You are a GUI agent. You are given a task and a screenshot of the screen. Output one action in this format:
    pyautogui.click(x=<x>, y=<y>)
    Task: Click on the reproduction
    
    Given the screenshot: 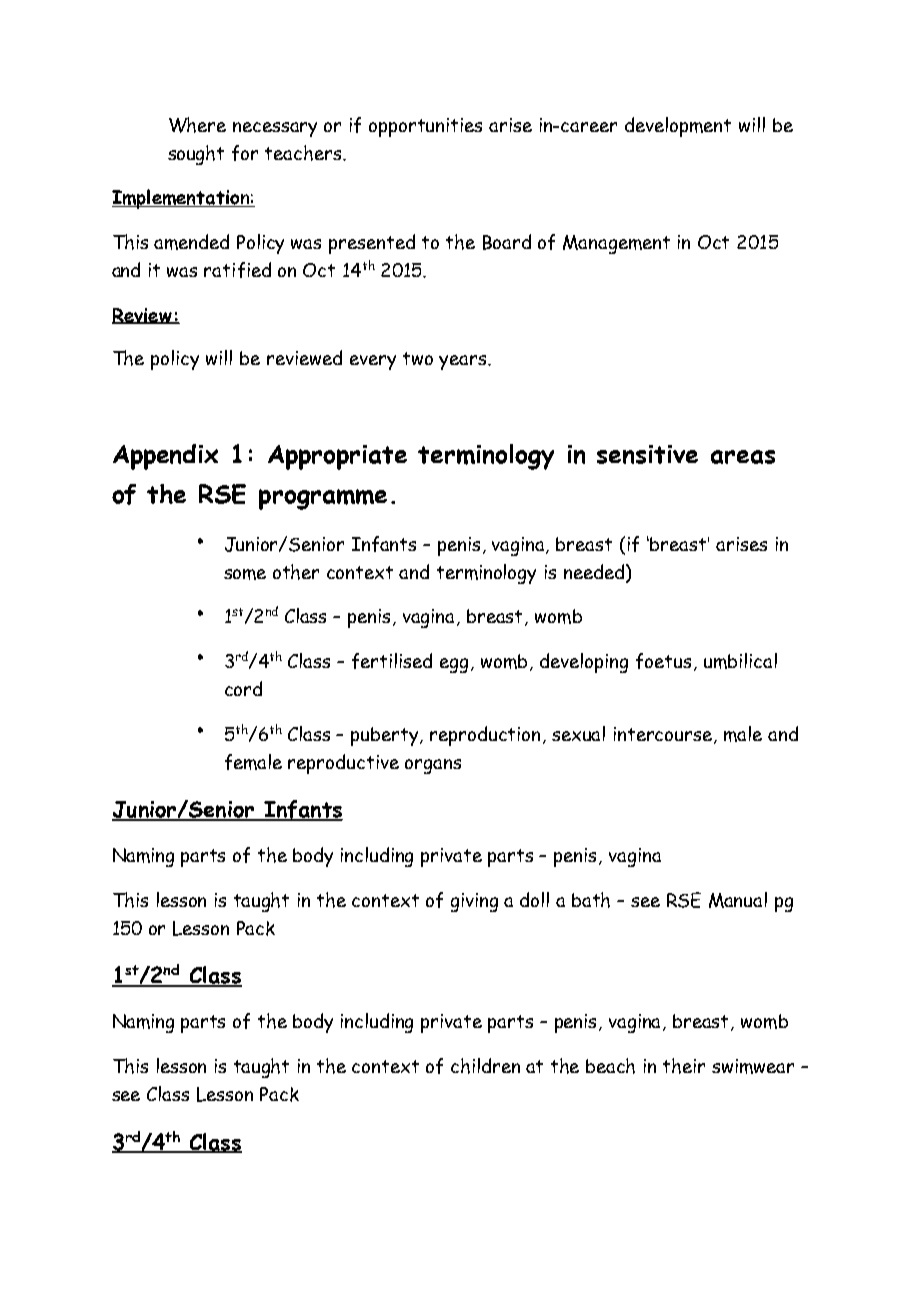 What is the action you would take?
    pyautogui.click(x=487, y=736)
